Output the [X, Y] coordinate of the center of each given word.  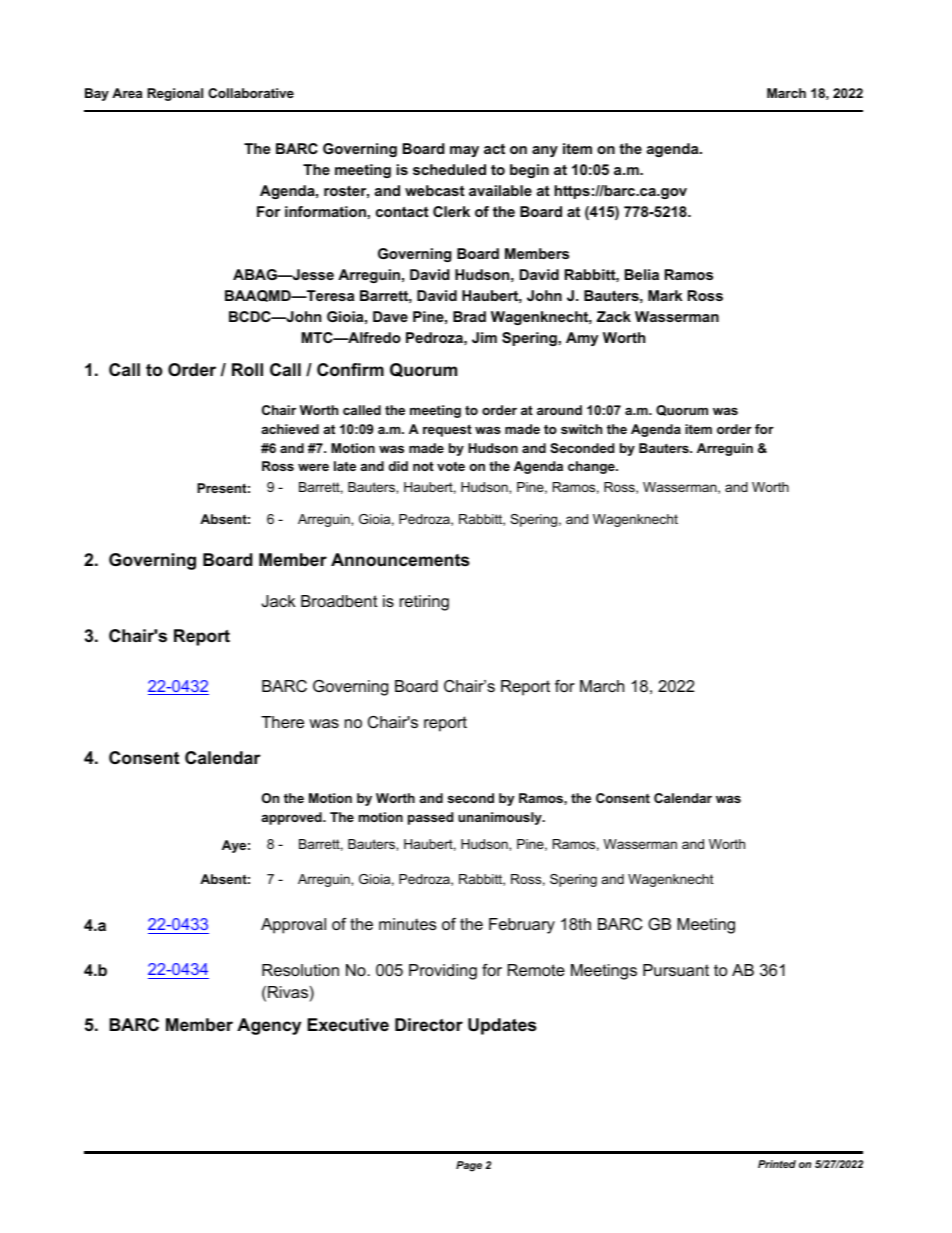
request [447, 430]
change [592, 467]
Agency [269, 1026]
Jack [279, 601]
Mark [665, 295]
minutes [407, 924]
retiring [424, 603]
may [464, 151]
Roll [247, 369]
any [545, 151]
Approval [293, 926]
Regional [175, 94]
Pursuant [676, 970]
